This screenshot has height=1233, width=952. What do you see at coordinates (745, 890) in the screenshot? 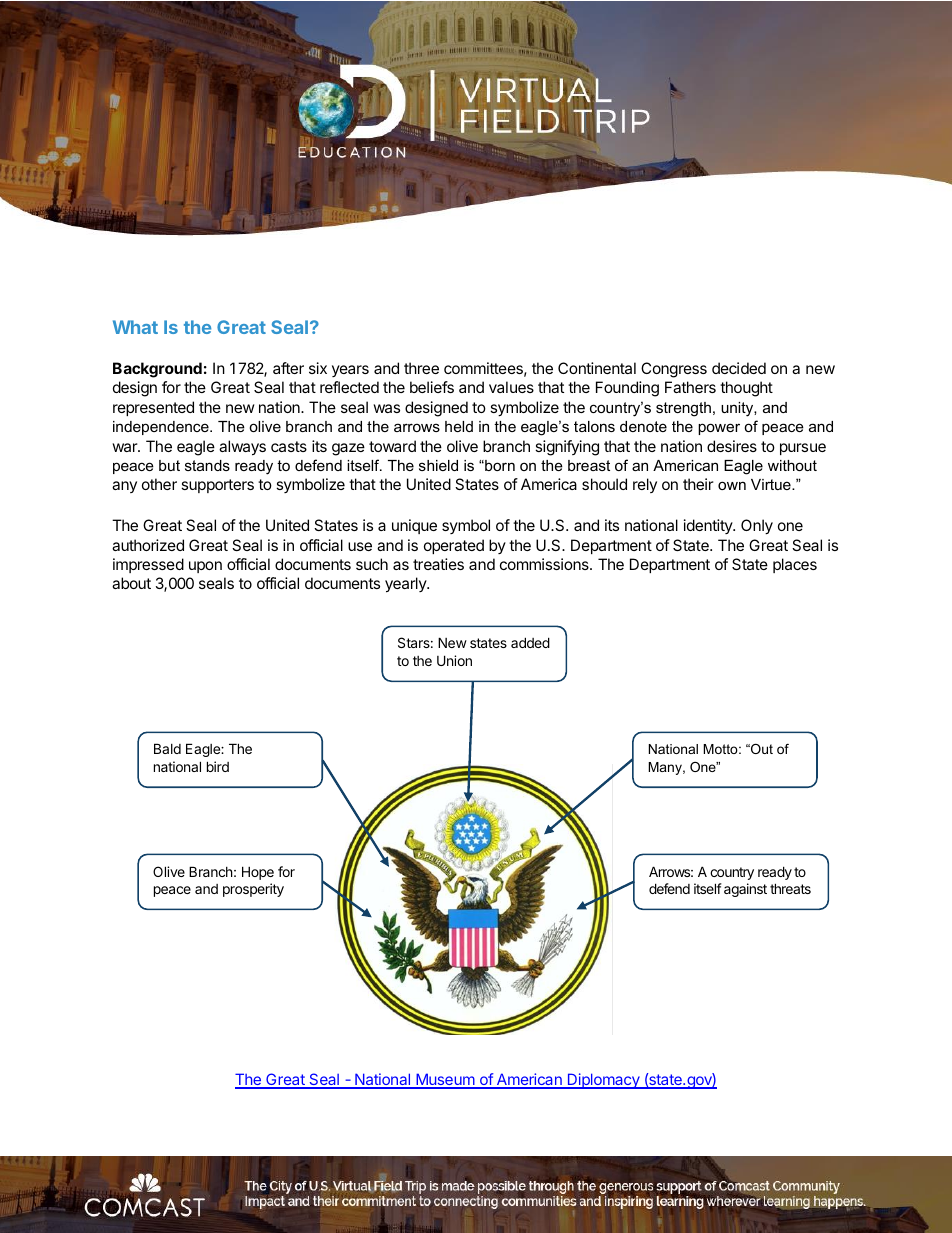
I see `against` at bounding box center [745, 890].
